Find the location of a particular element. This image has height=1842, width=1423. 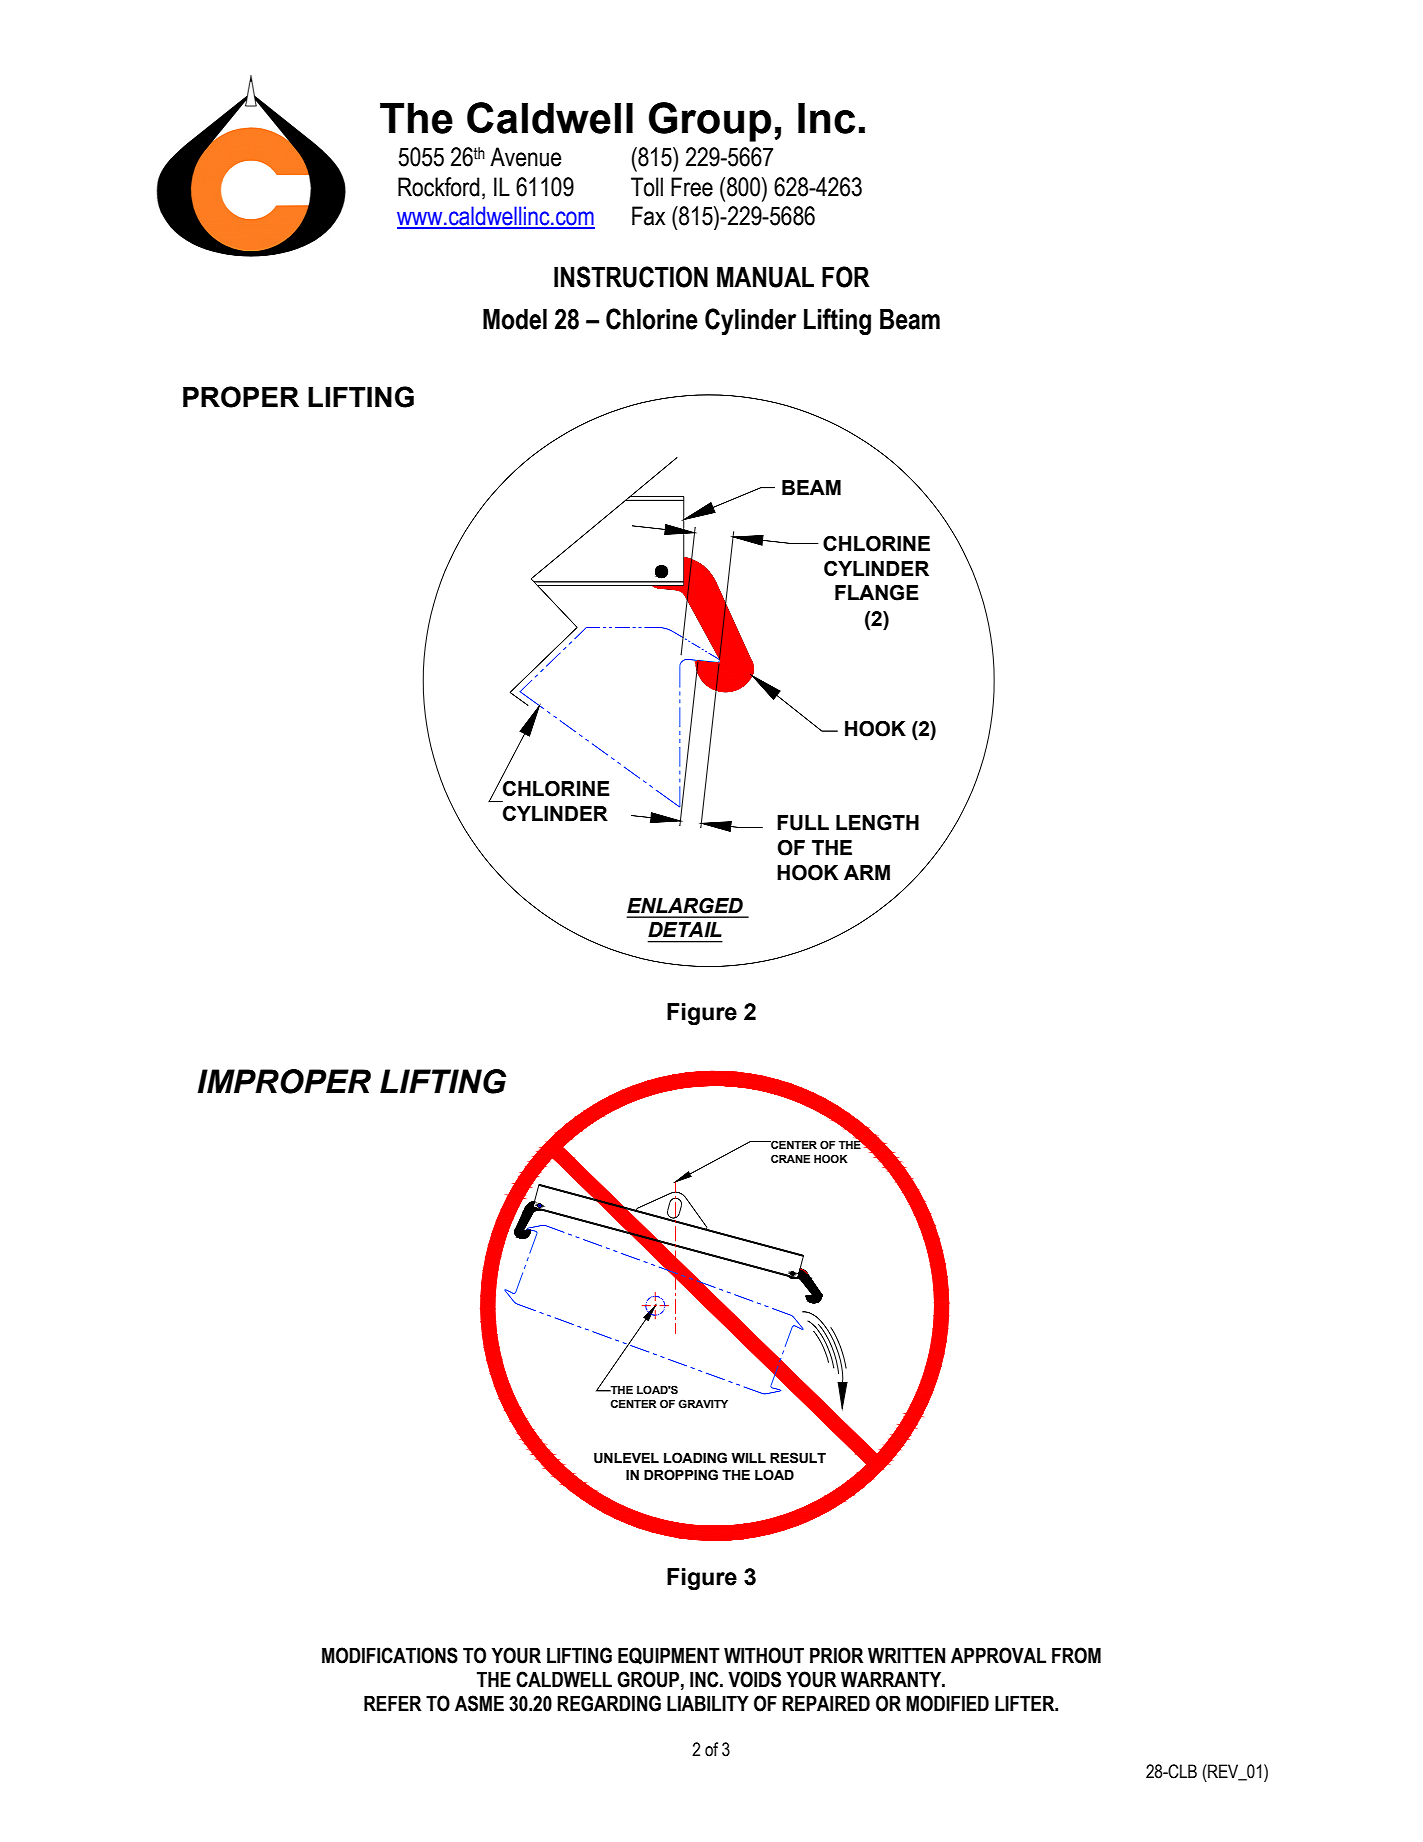

ASME is located at coordinates (479, 1703).
